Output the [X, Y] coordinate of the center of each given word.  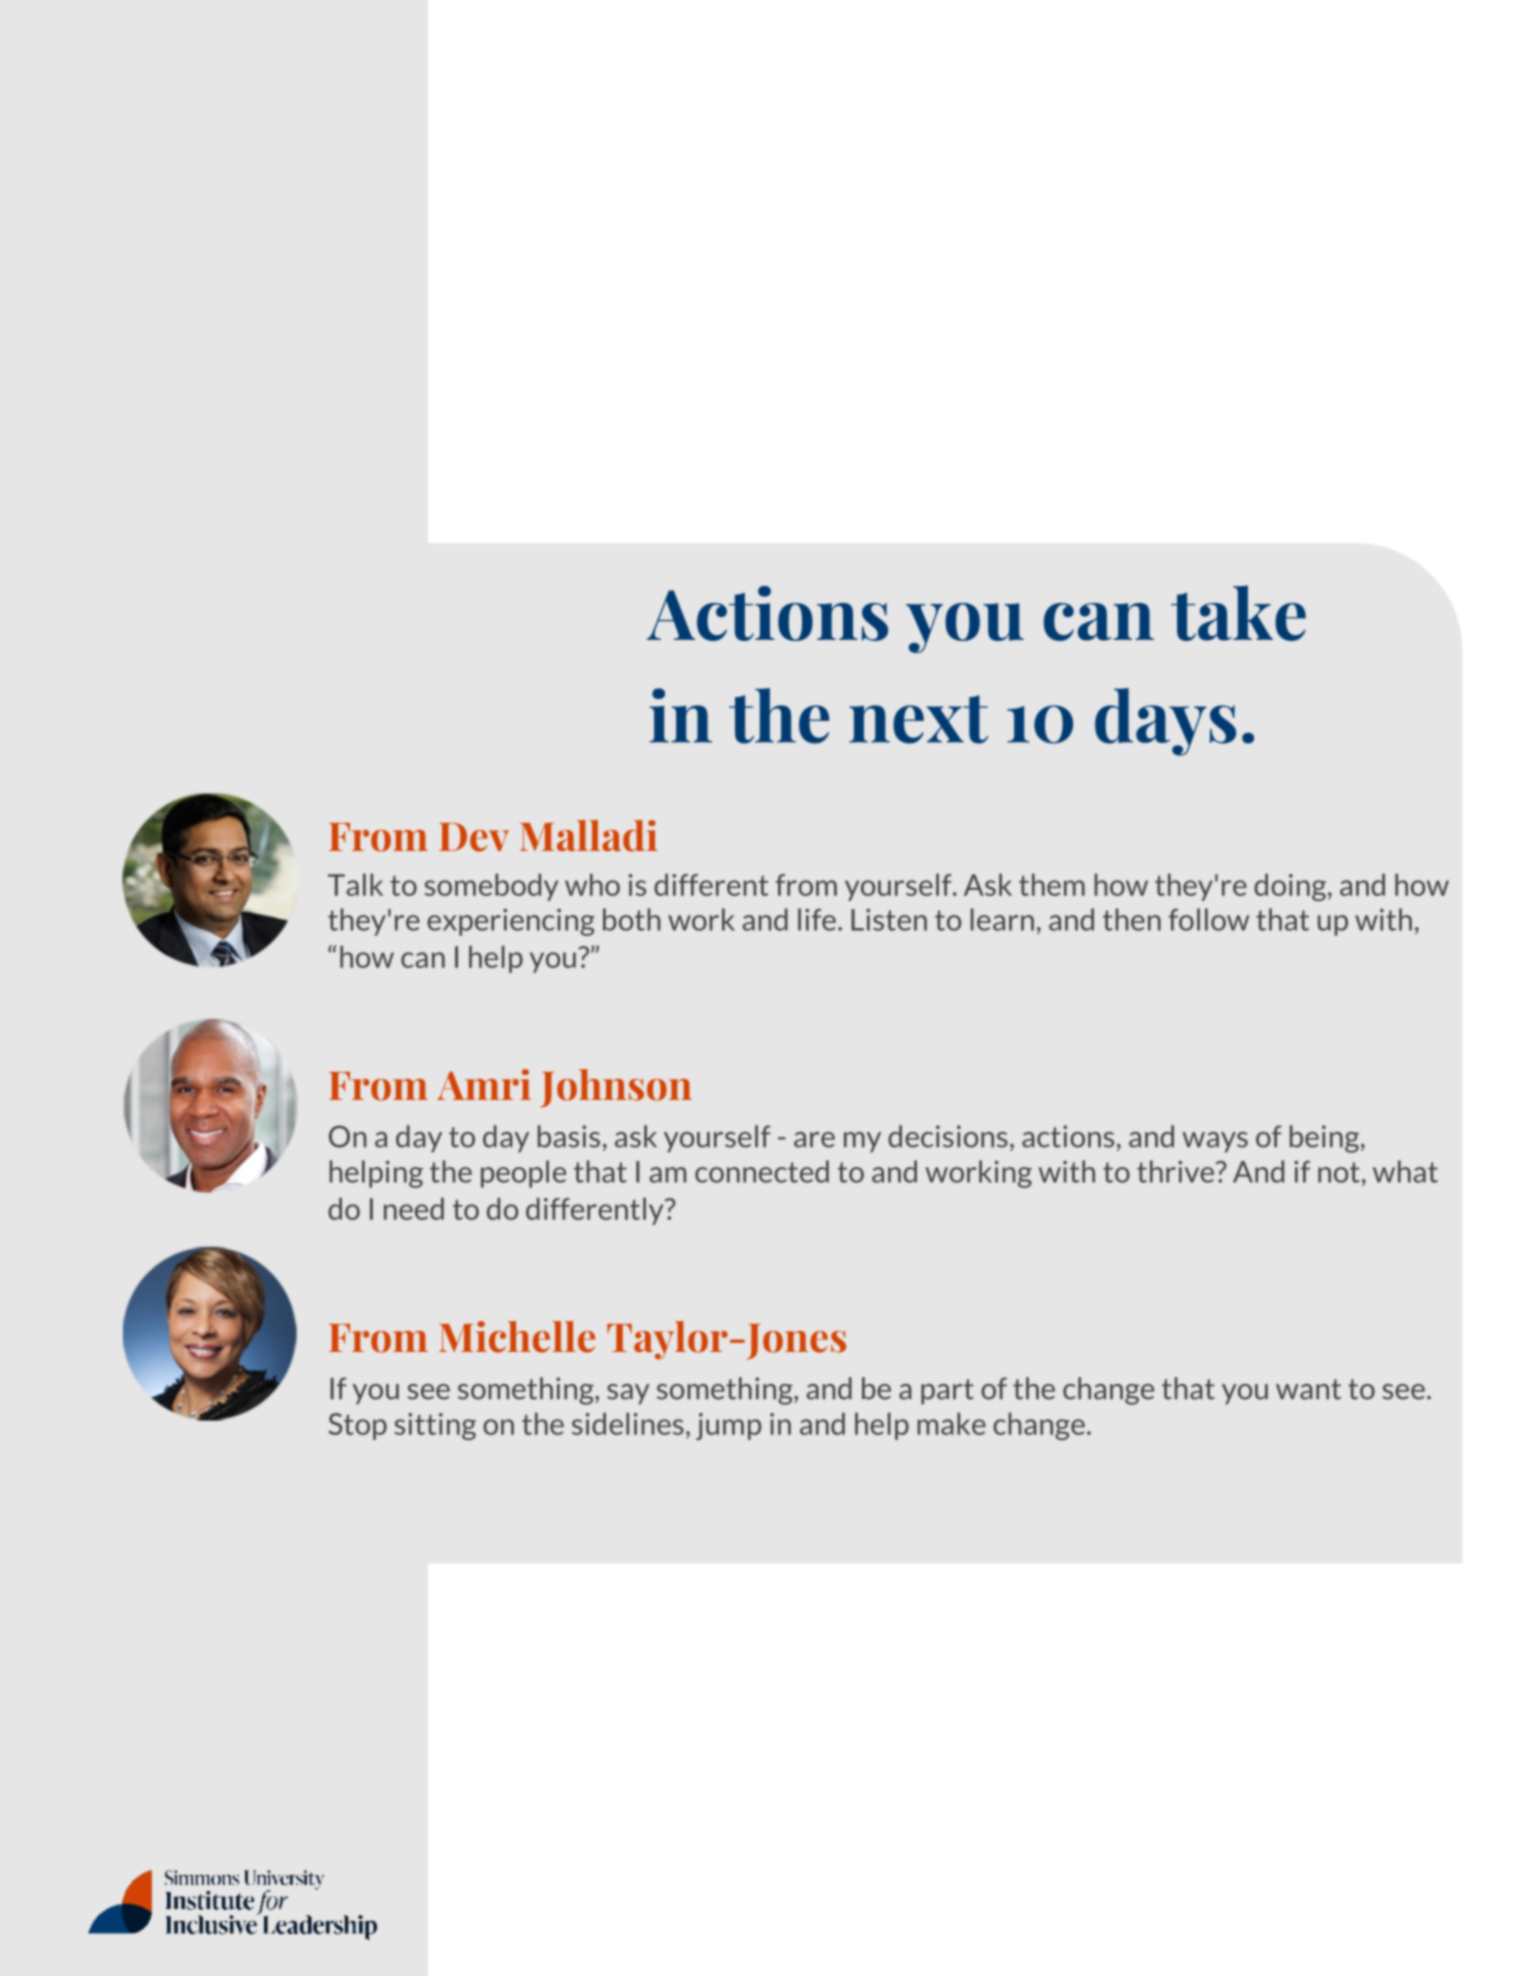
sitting [435, 1426]
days [1165, 722]
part [947, 1392]
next [918, 719]
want [1308, 1389]
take [1238, 613]
